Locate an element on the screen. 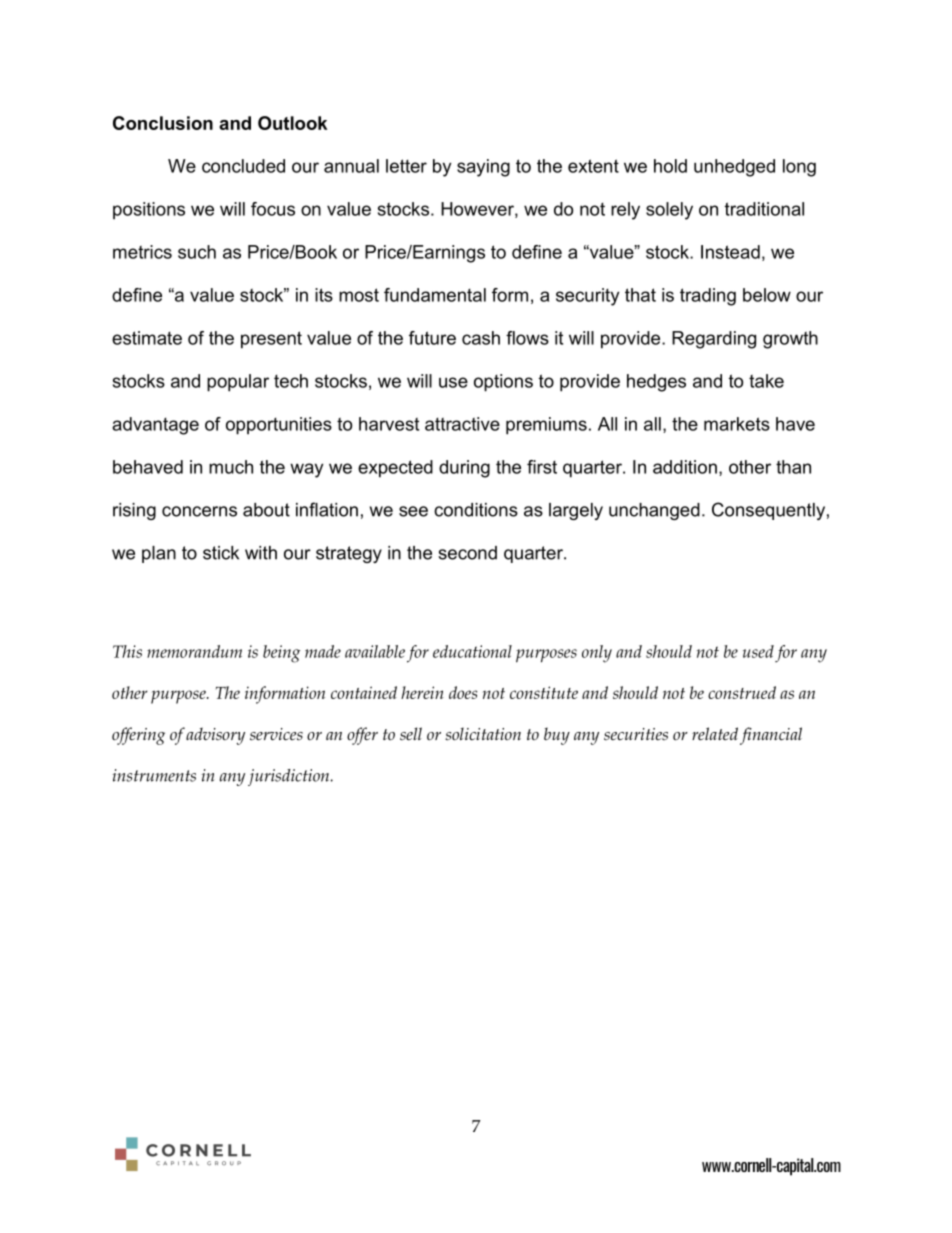  during is located at coordinates (464, 469).
